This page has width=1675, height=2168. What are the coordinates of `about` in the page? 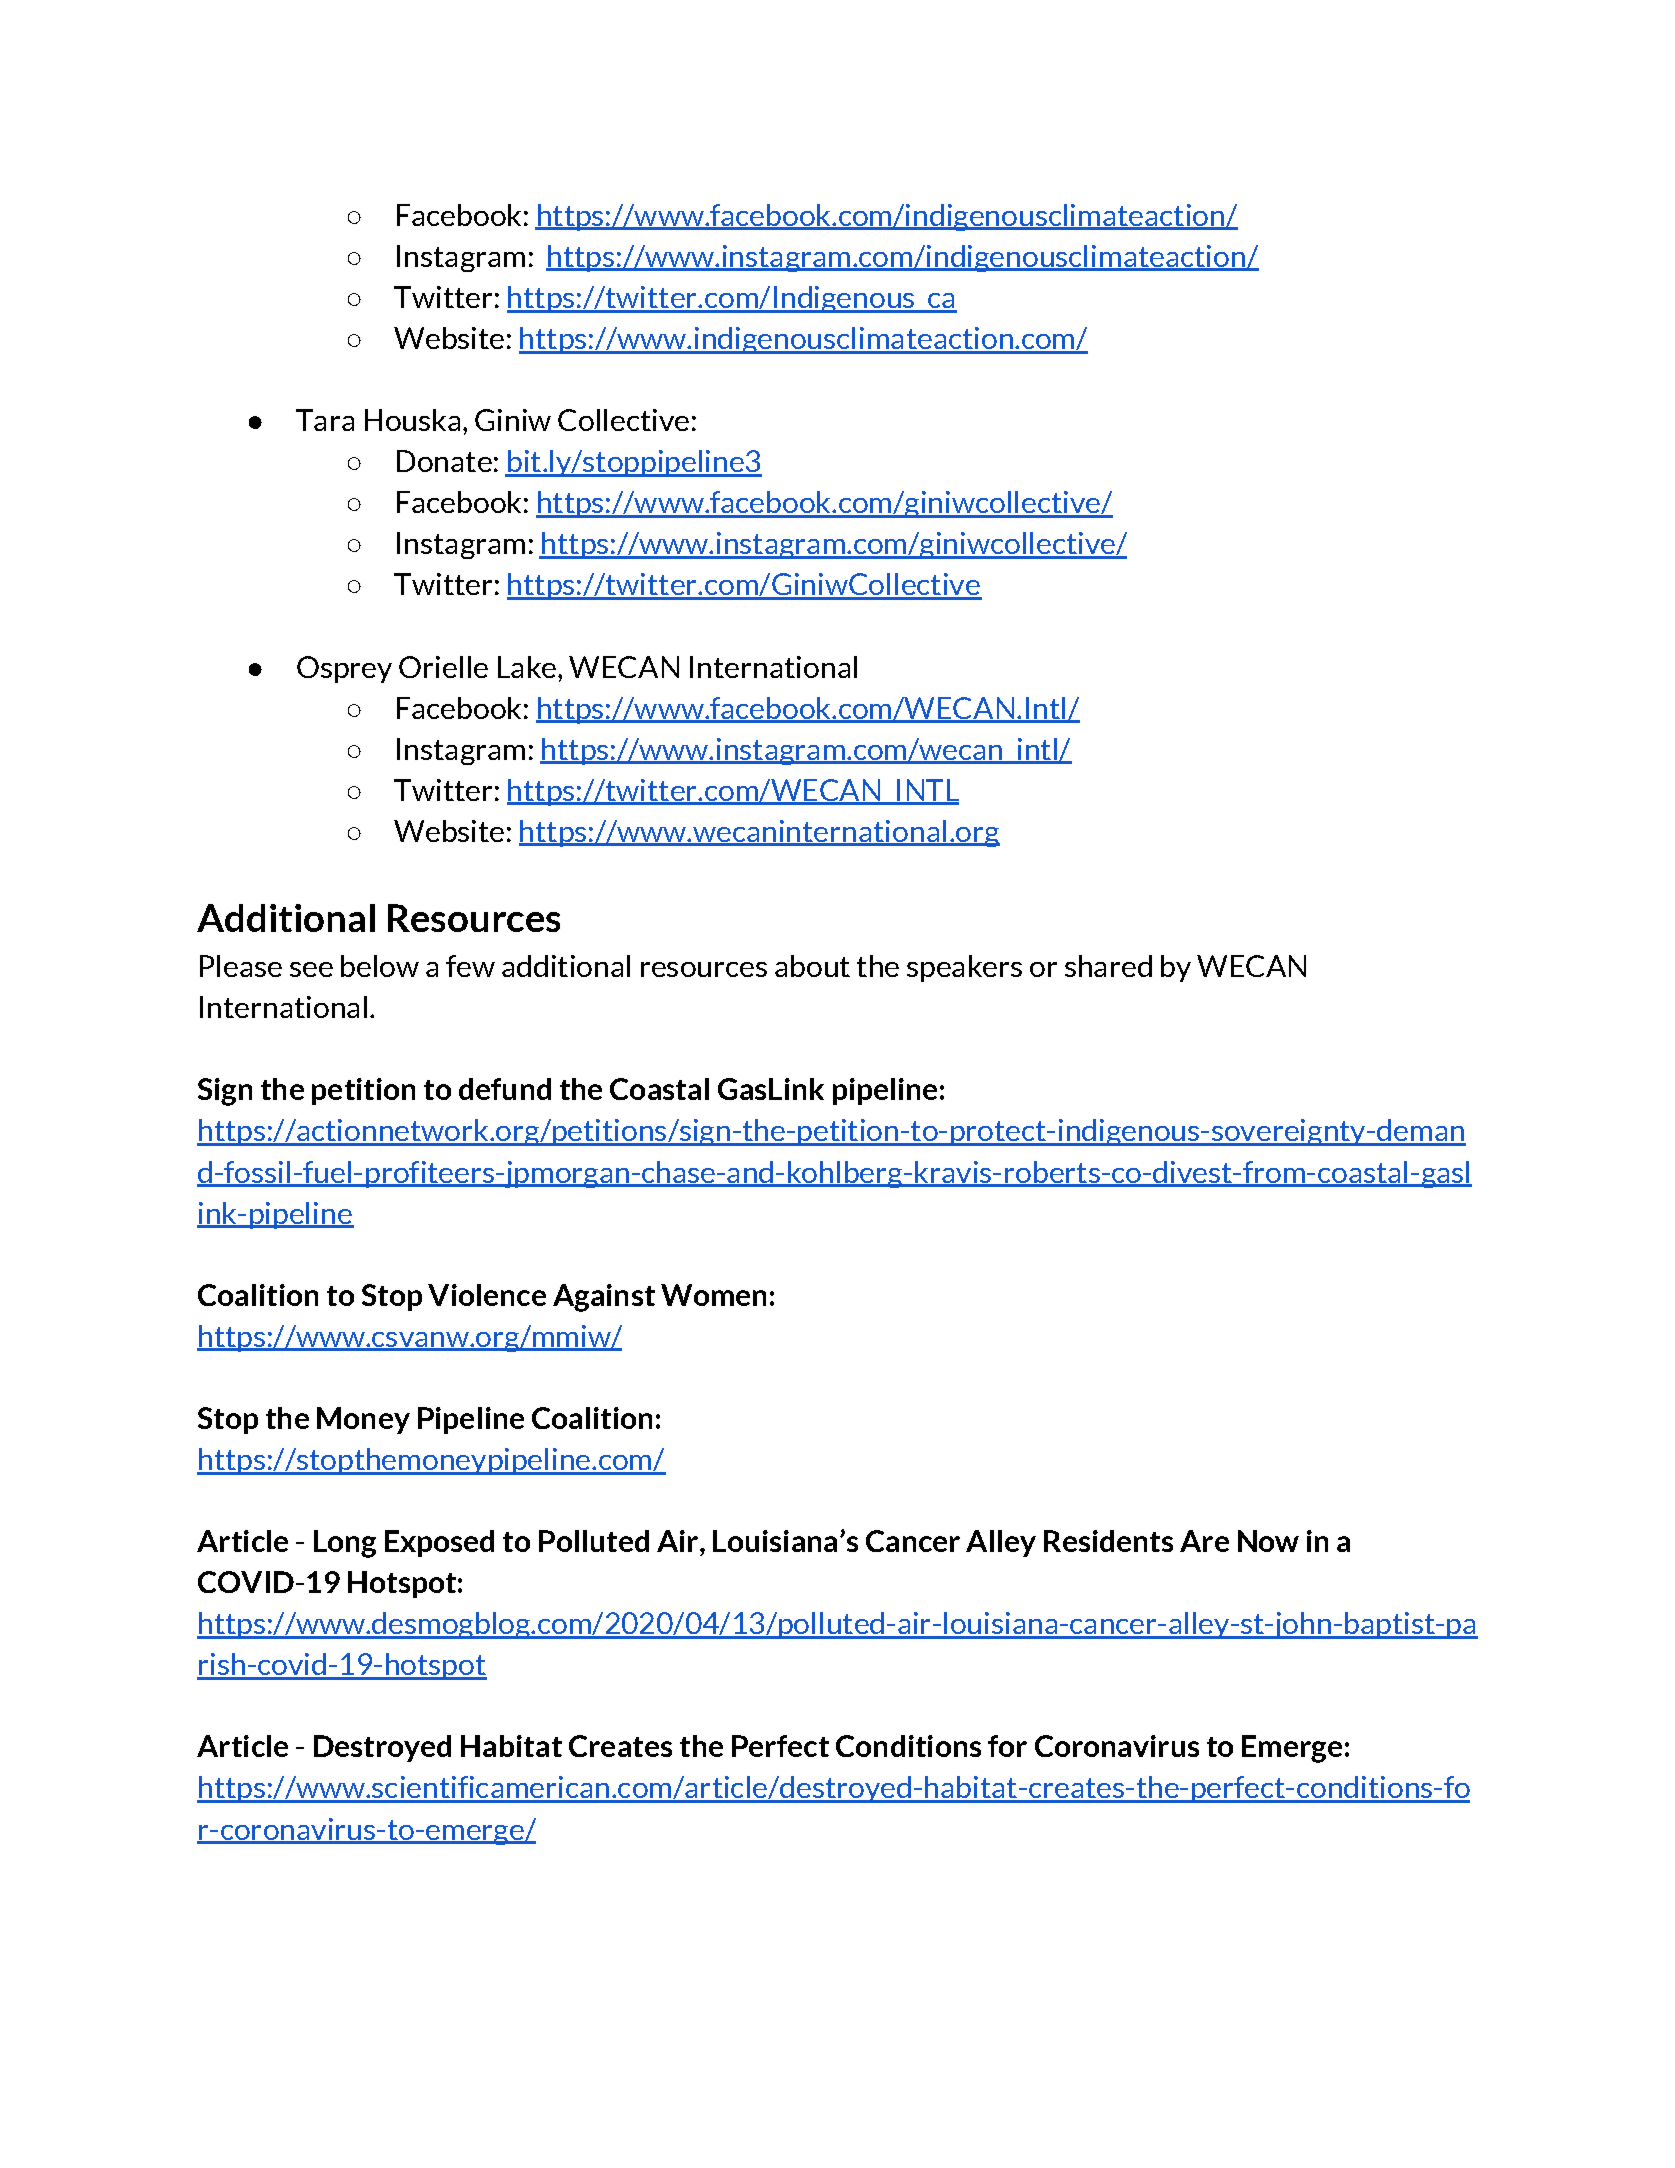 It's located at (812, 966).
